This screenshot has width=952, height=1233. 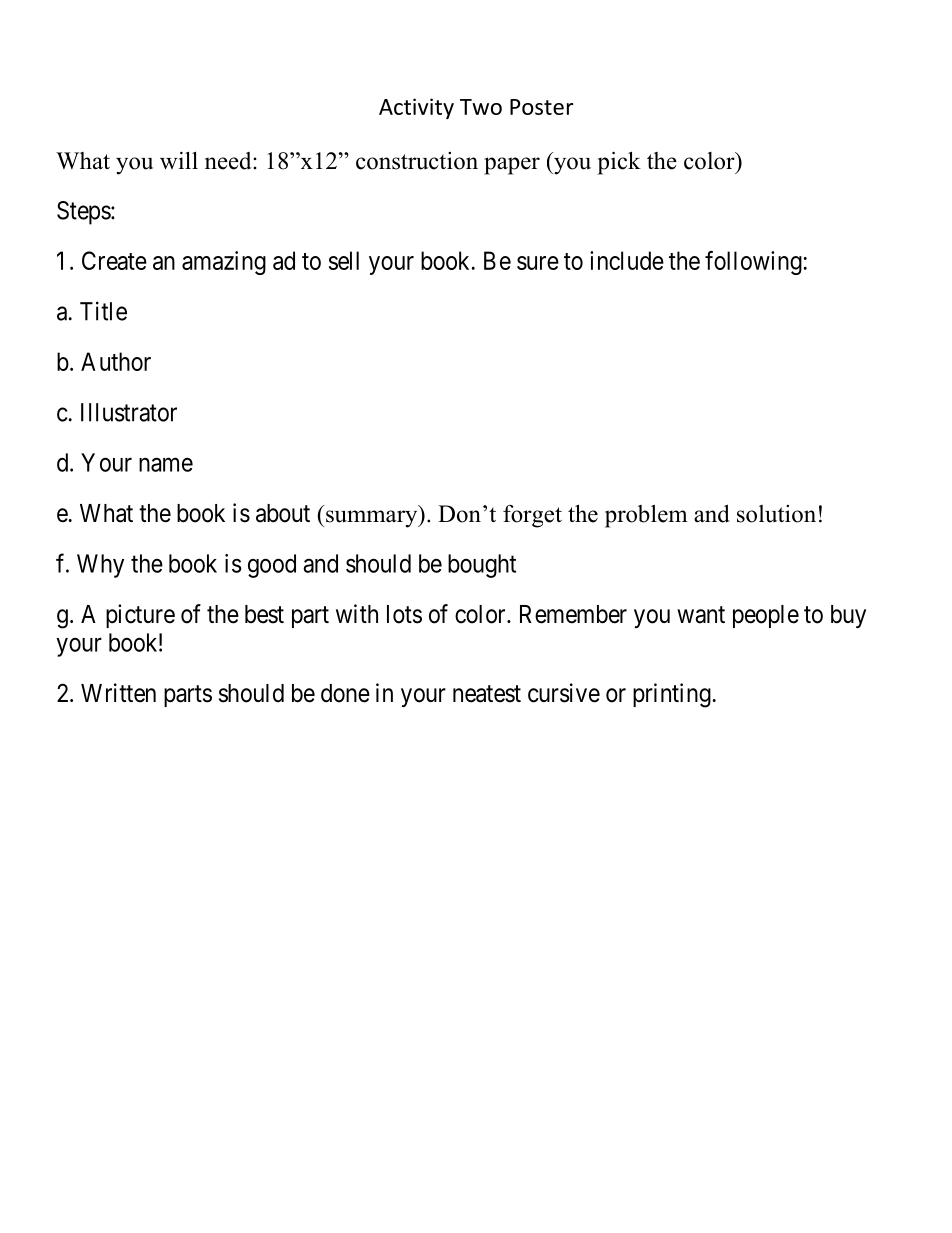 I want to click on solution, so click(x=776, y=514).
